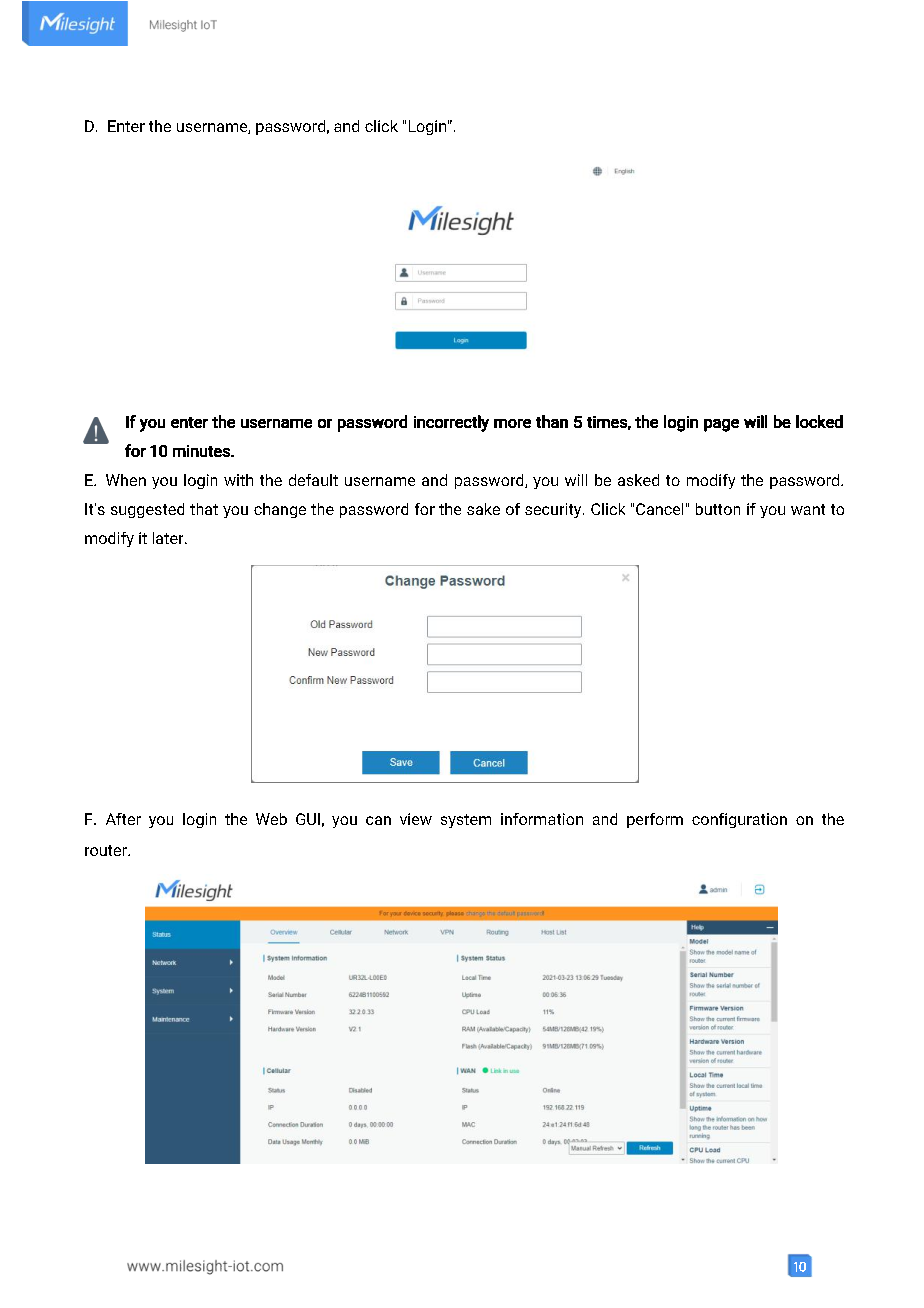  What do you see at coordinates (466, 821) in the page?
I see `system` at bounding box center [466, 821].
